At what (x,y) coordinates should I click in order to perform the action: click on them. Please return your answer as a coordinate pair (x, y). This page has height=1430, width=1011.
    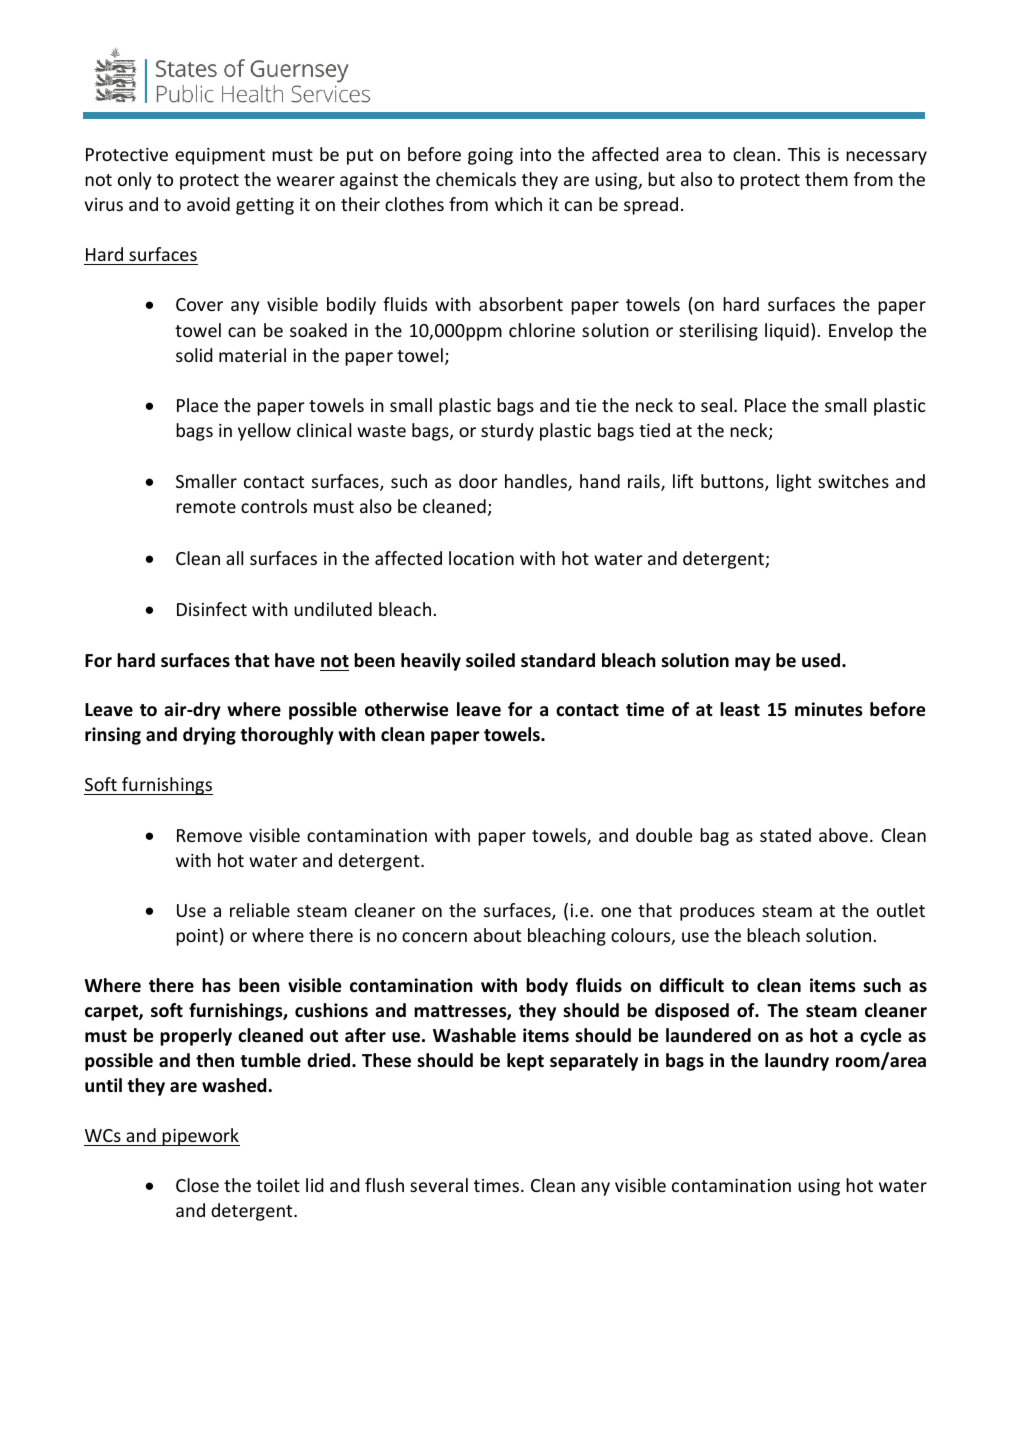
    Looking at the image, I should click on (826, 179).
